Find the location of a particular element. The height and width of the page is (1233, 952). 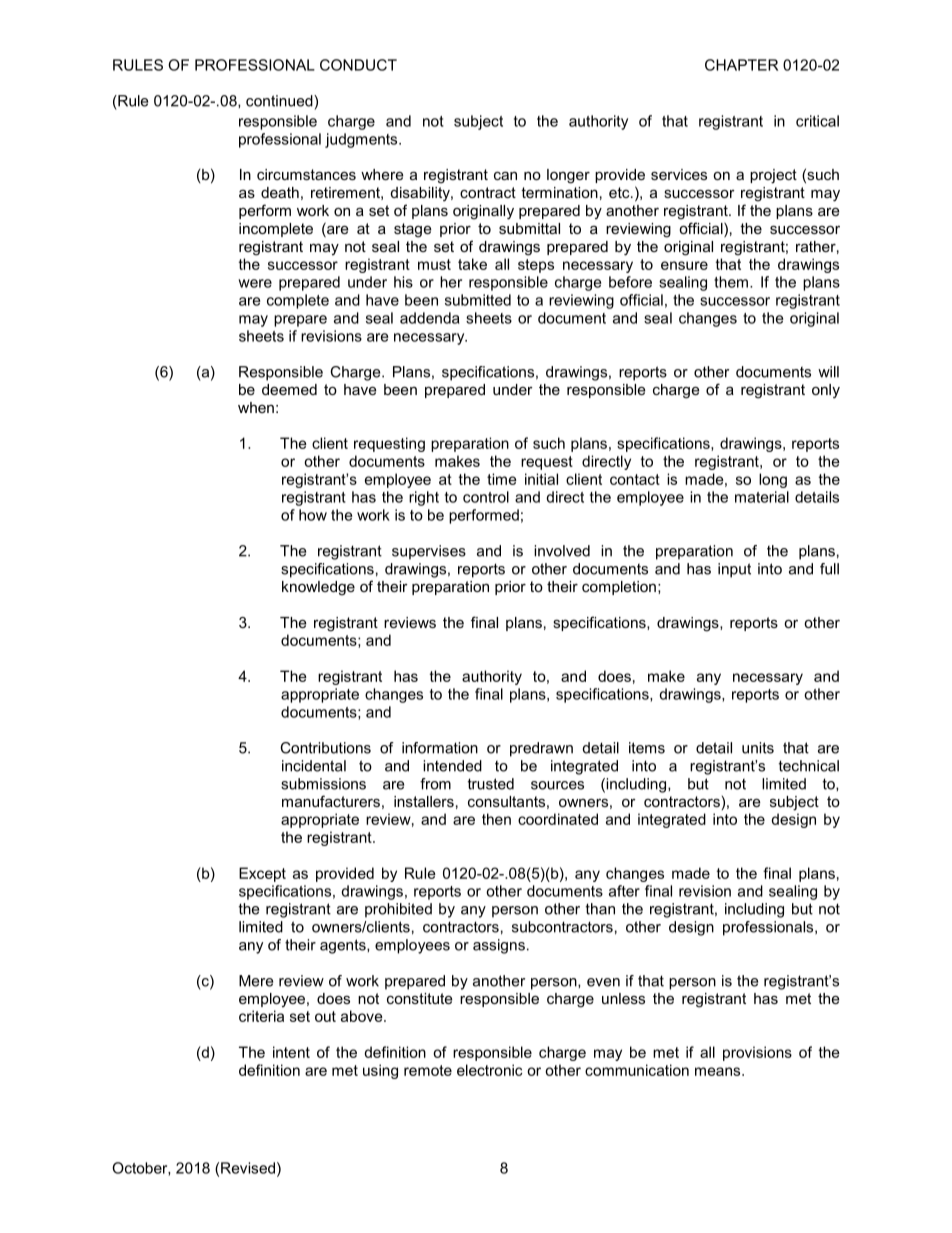

input is located at coordinates (734, 570).
